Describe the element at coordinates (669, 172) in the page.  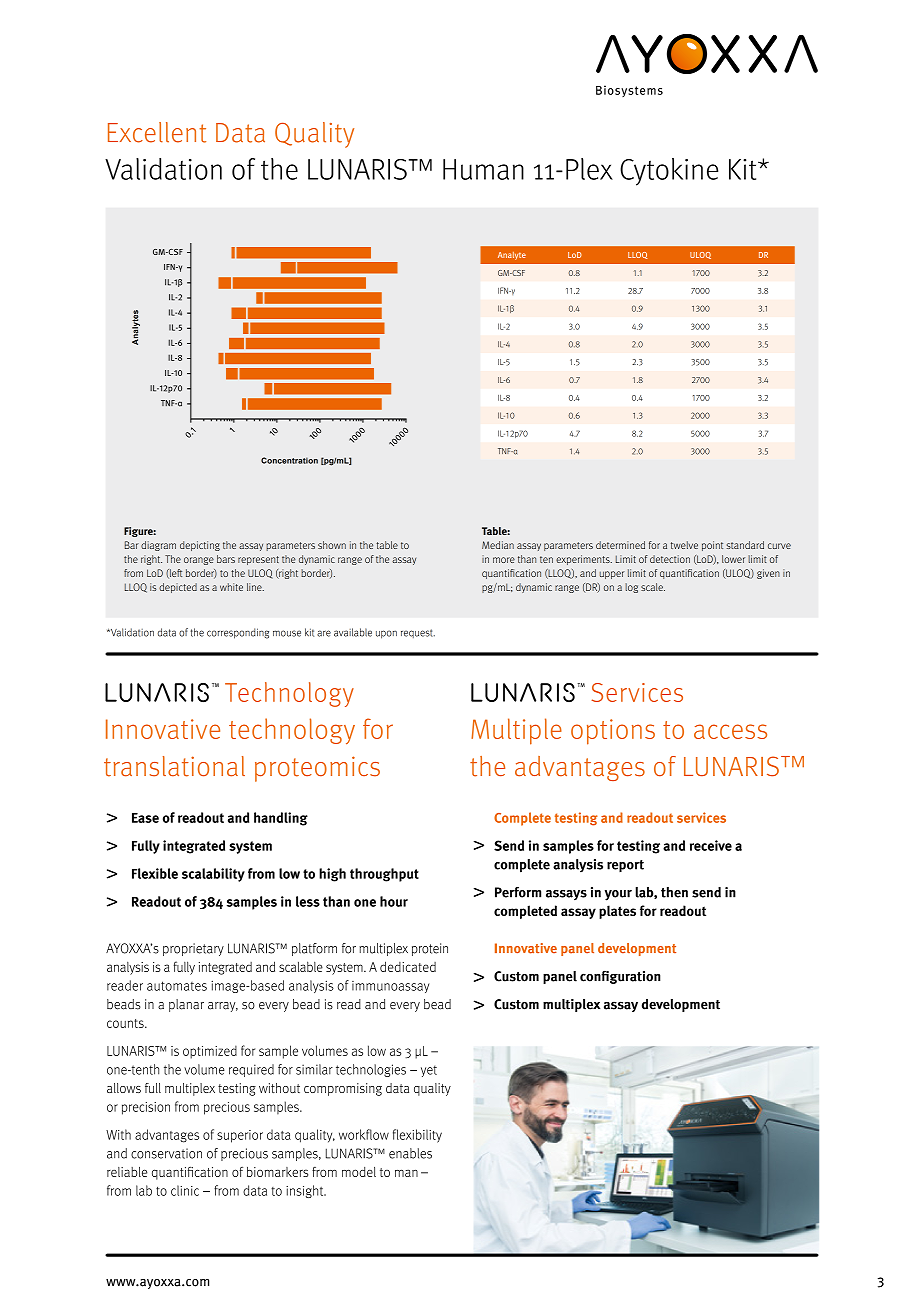
I see `Cytokine` at that location.
